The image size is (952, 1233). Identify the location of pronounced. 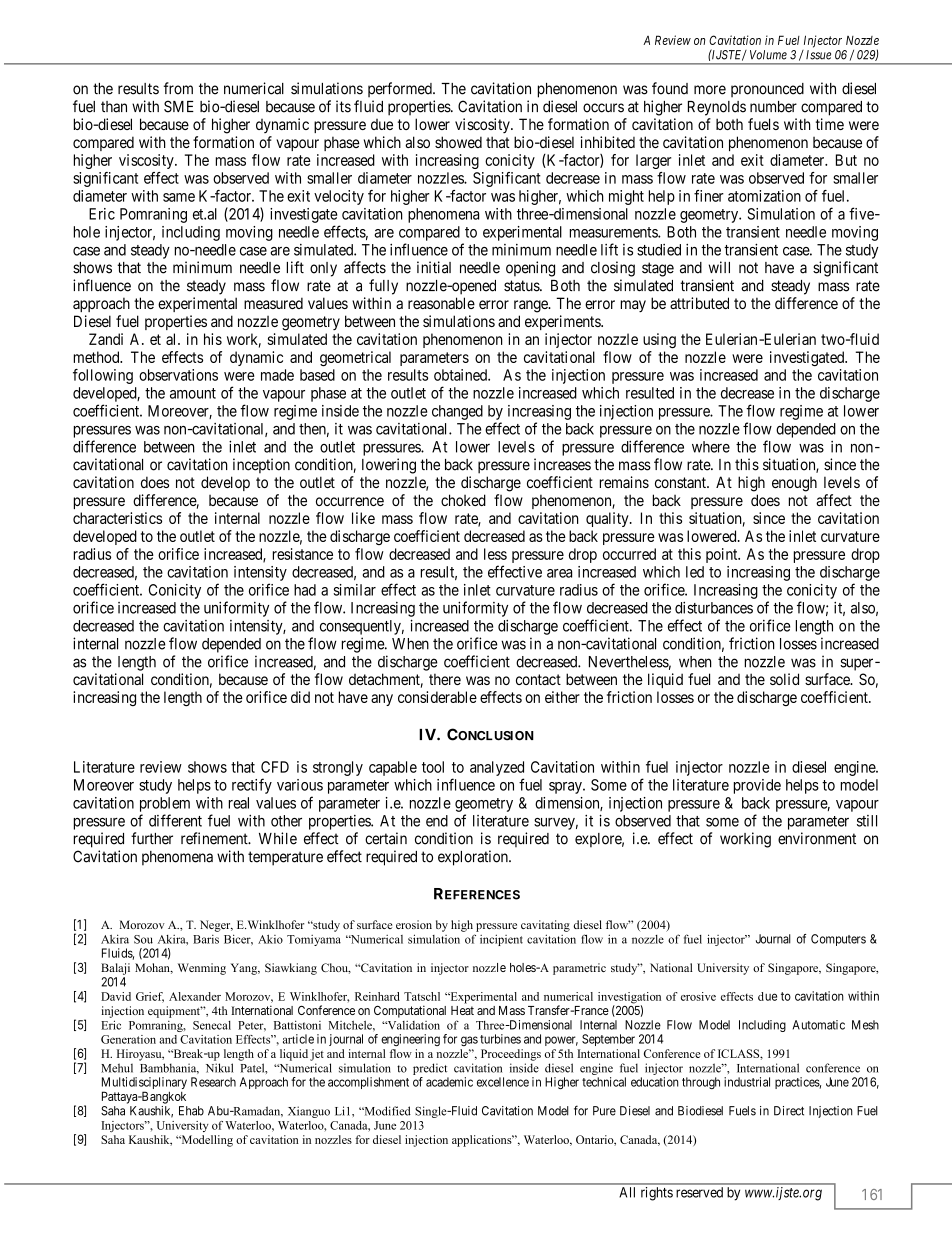
(767, 90).
